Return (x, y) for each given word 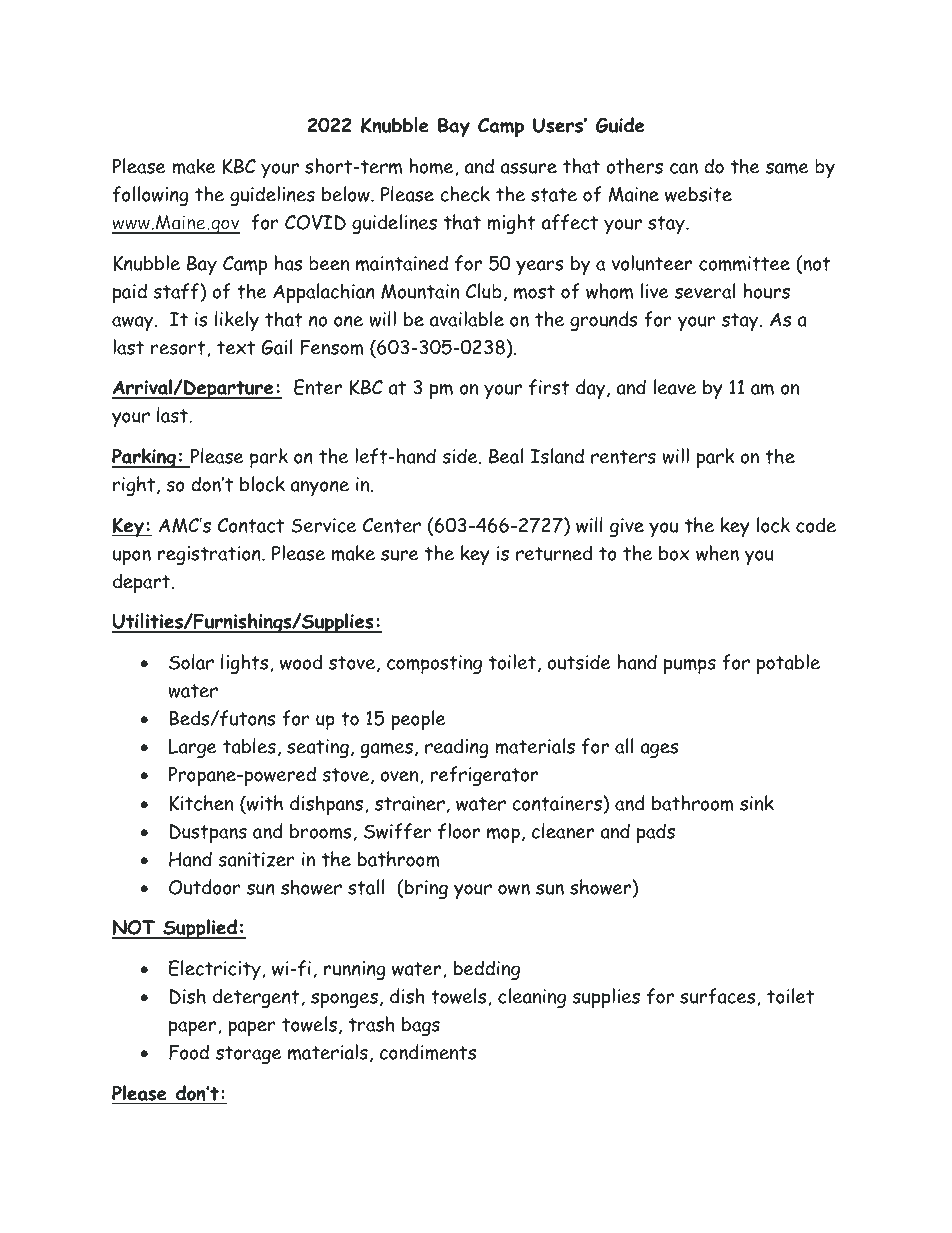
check (465, 194)
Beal (506, 456)
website (698, 194)
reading (456, 748)
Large (193, 748)
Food (189, 1052)
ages (659, 750)
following (150, 196)
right (135, 486)
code (816, 525)
